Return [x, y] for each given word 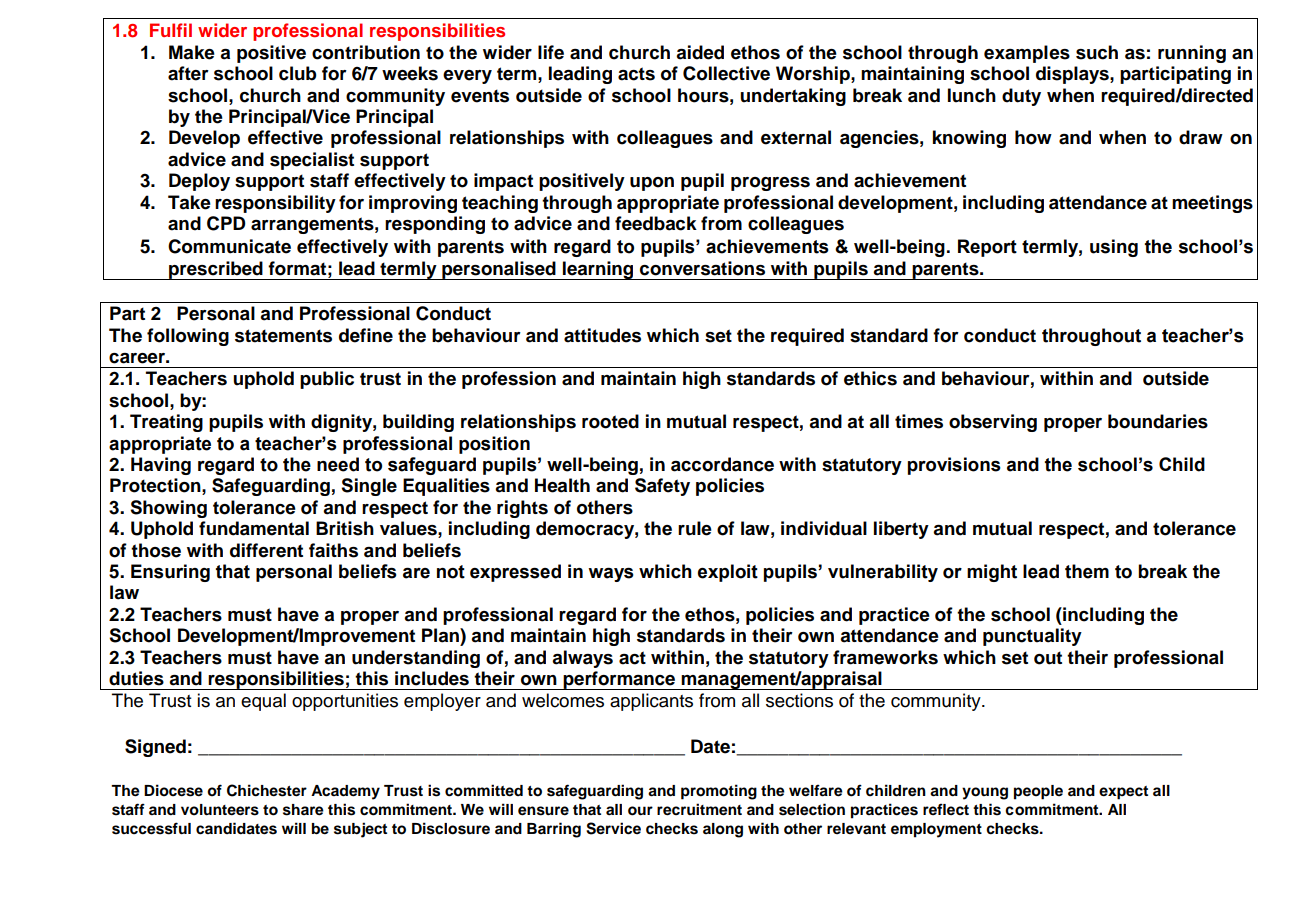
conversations [702, 268]
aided [700, 52]
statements [283, 336]
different [266, 550]
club [297, 73]
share [303, 810]
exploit [728, 573]
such [1097, 52]
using [1114, 248]
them [1087, 571]
